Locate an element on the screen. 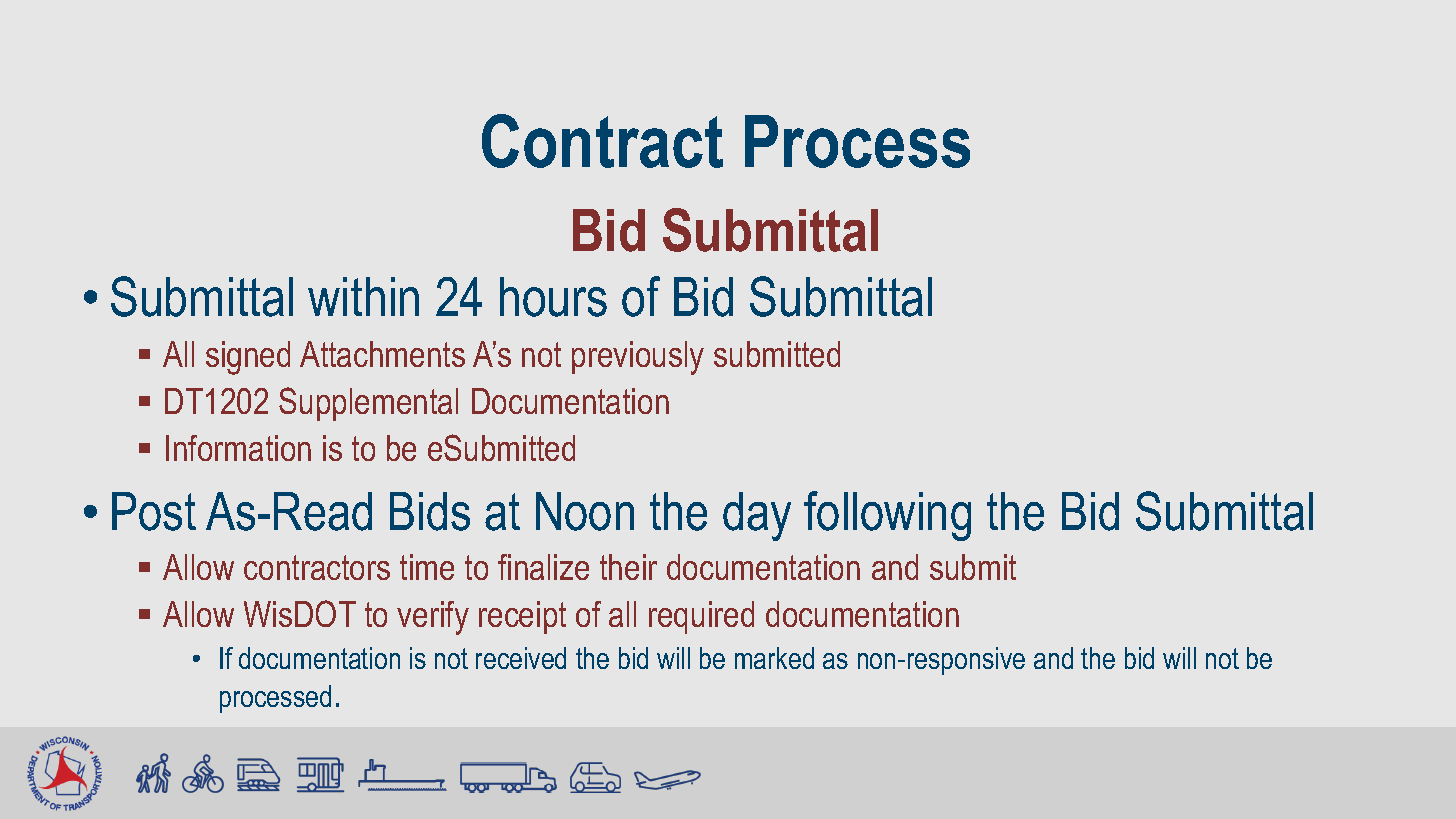 The image size is (1456, 819). within is located at coordinates (363, 296).
